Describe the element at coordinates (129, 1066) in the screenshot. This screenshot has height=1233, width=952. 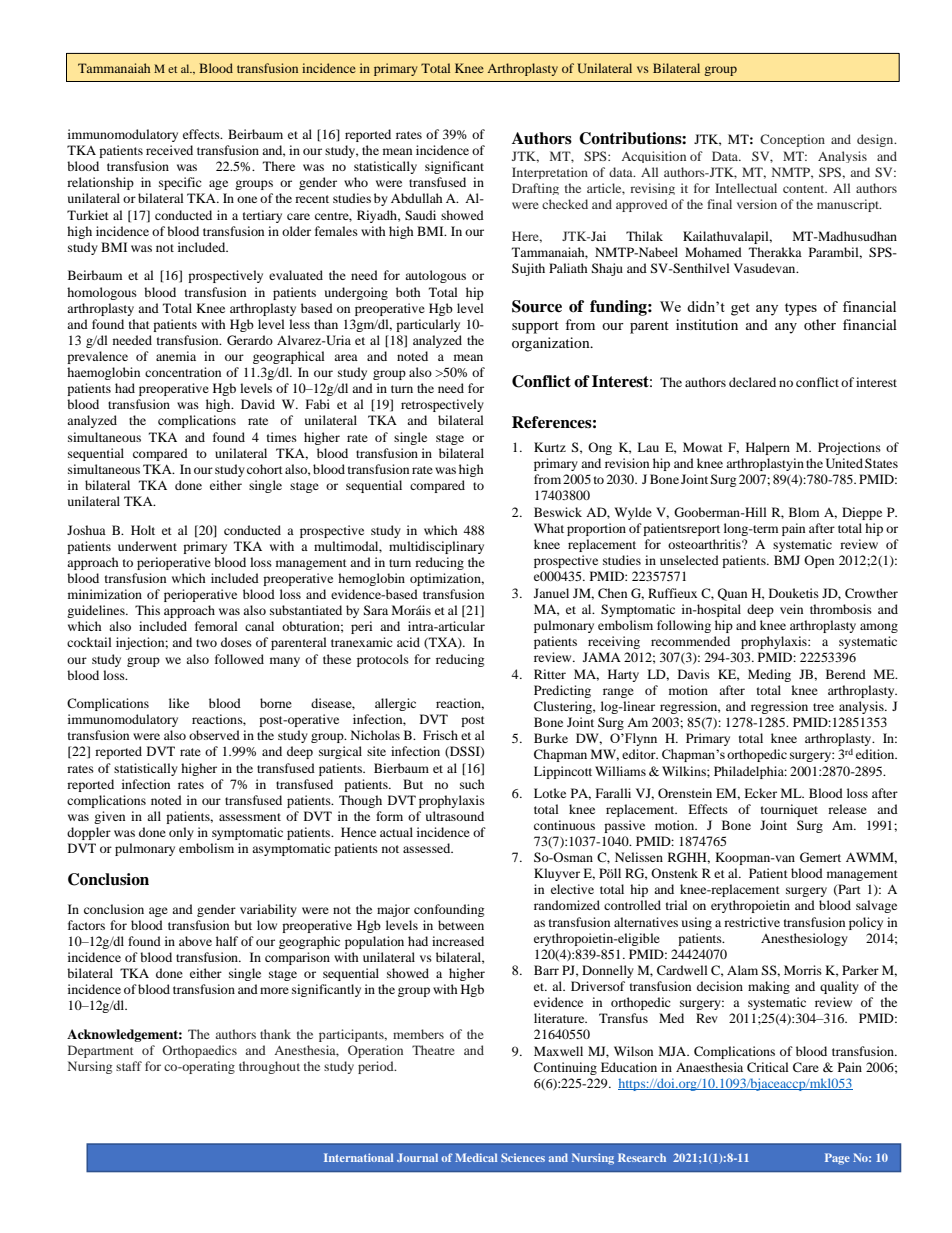
I see `staff` at that location.
